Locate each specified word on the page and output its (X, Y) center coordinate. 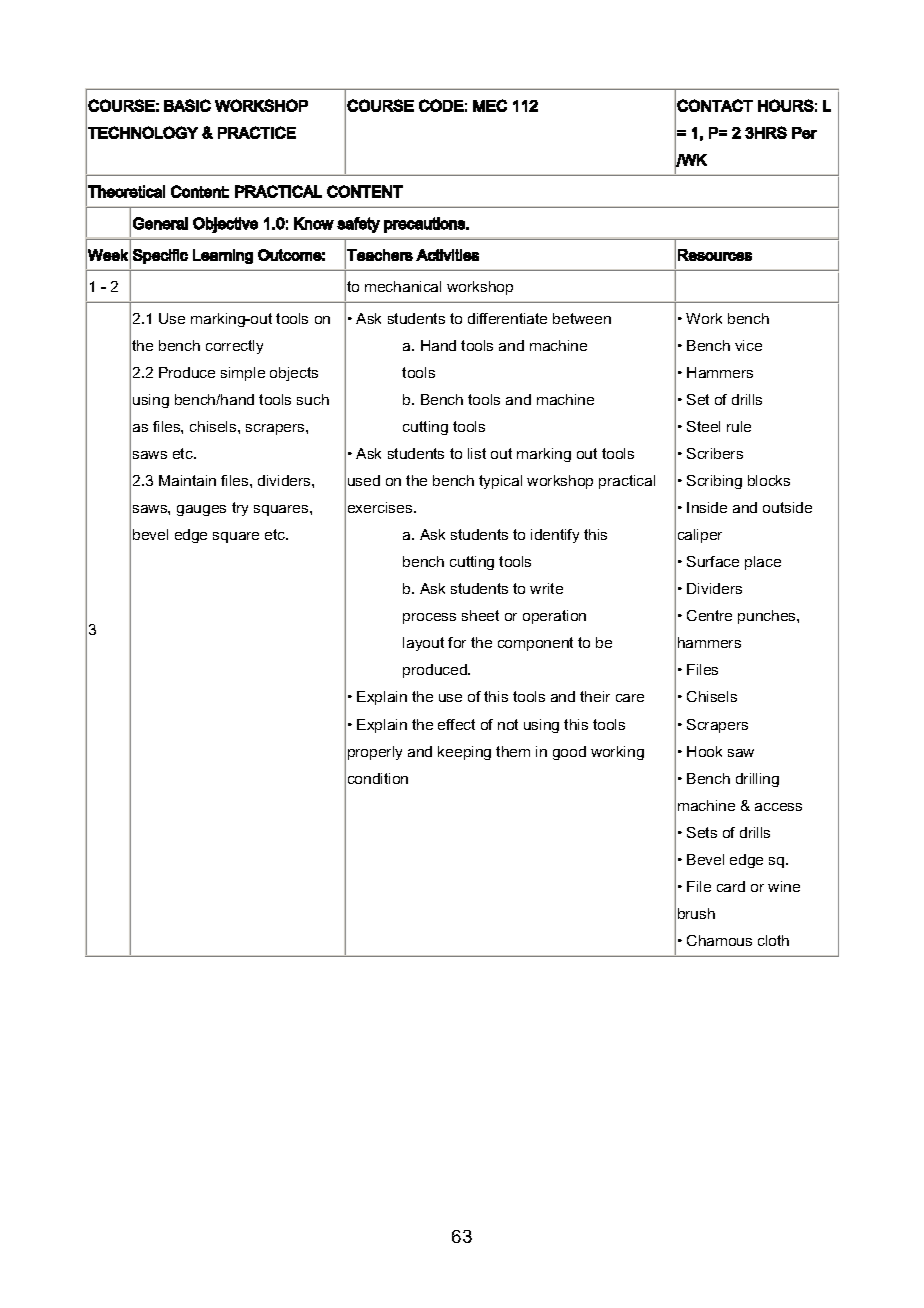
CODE (441, 105)
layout (423, 644)
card (731, 886)
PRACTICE (257, 132)
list (477, 453)
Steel (703, 426)
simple (243, 374)
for (457, 642)
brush (696, 913)
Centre (709, 615)
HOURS (786, 105)
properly (375, 753)
